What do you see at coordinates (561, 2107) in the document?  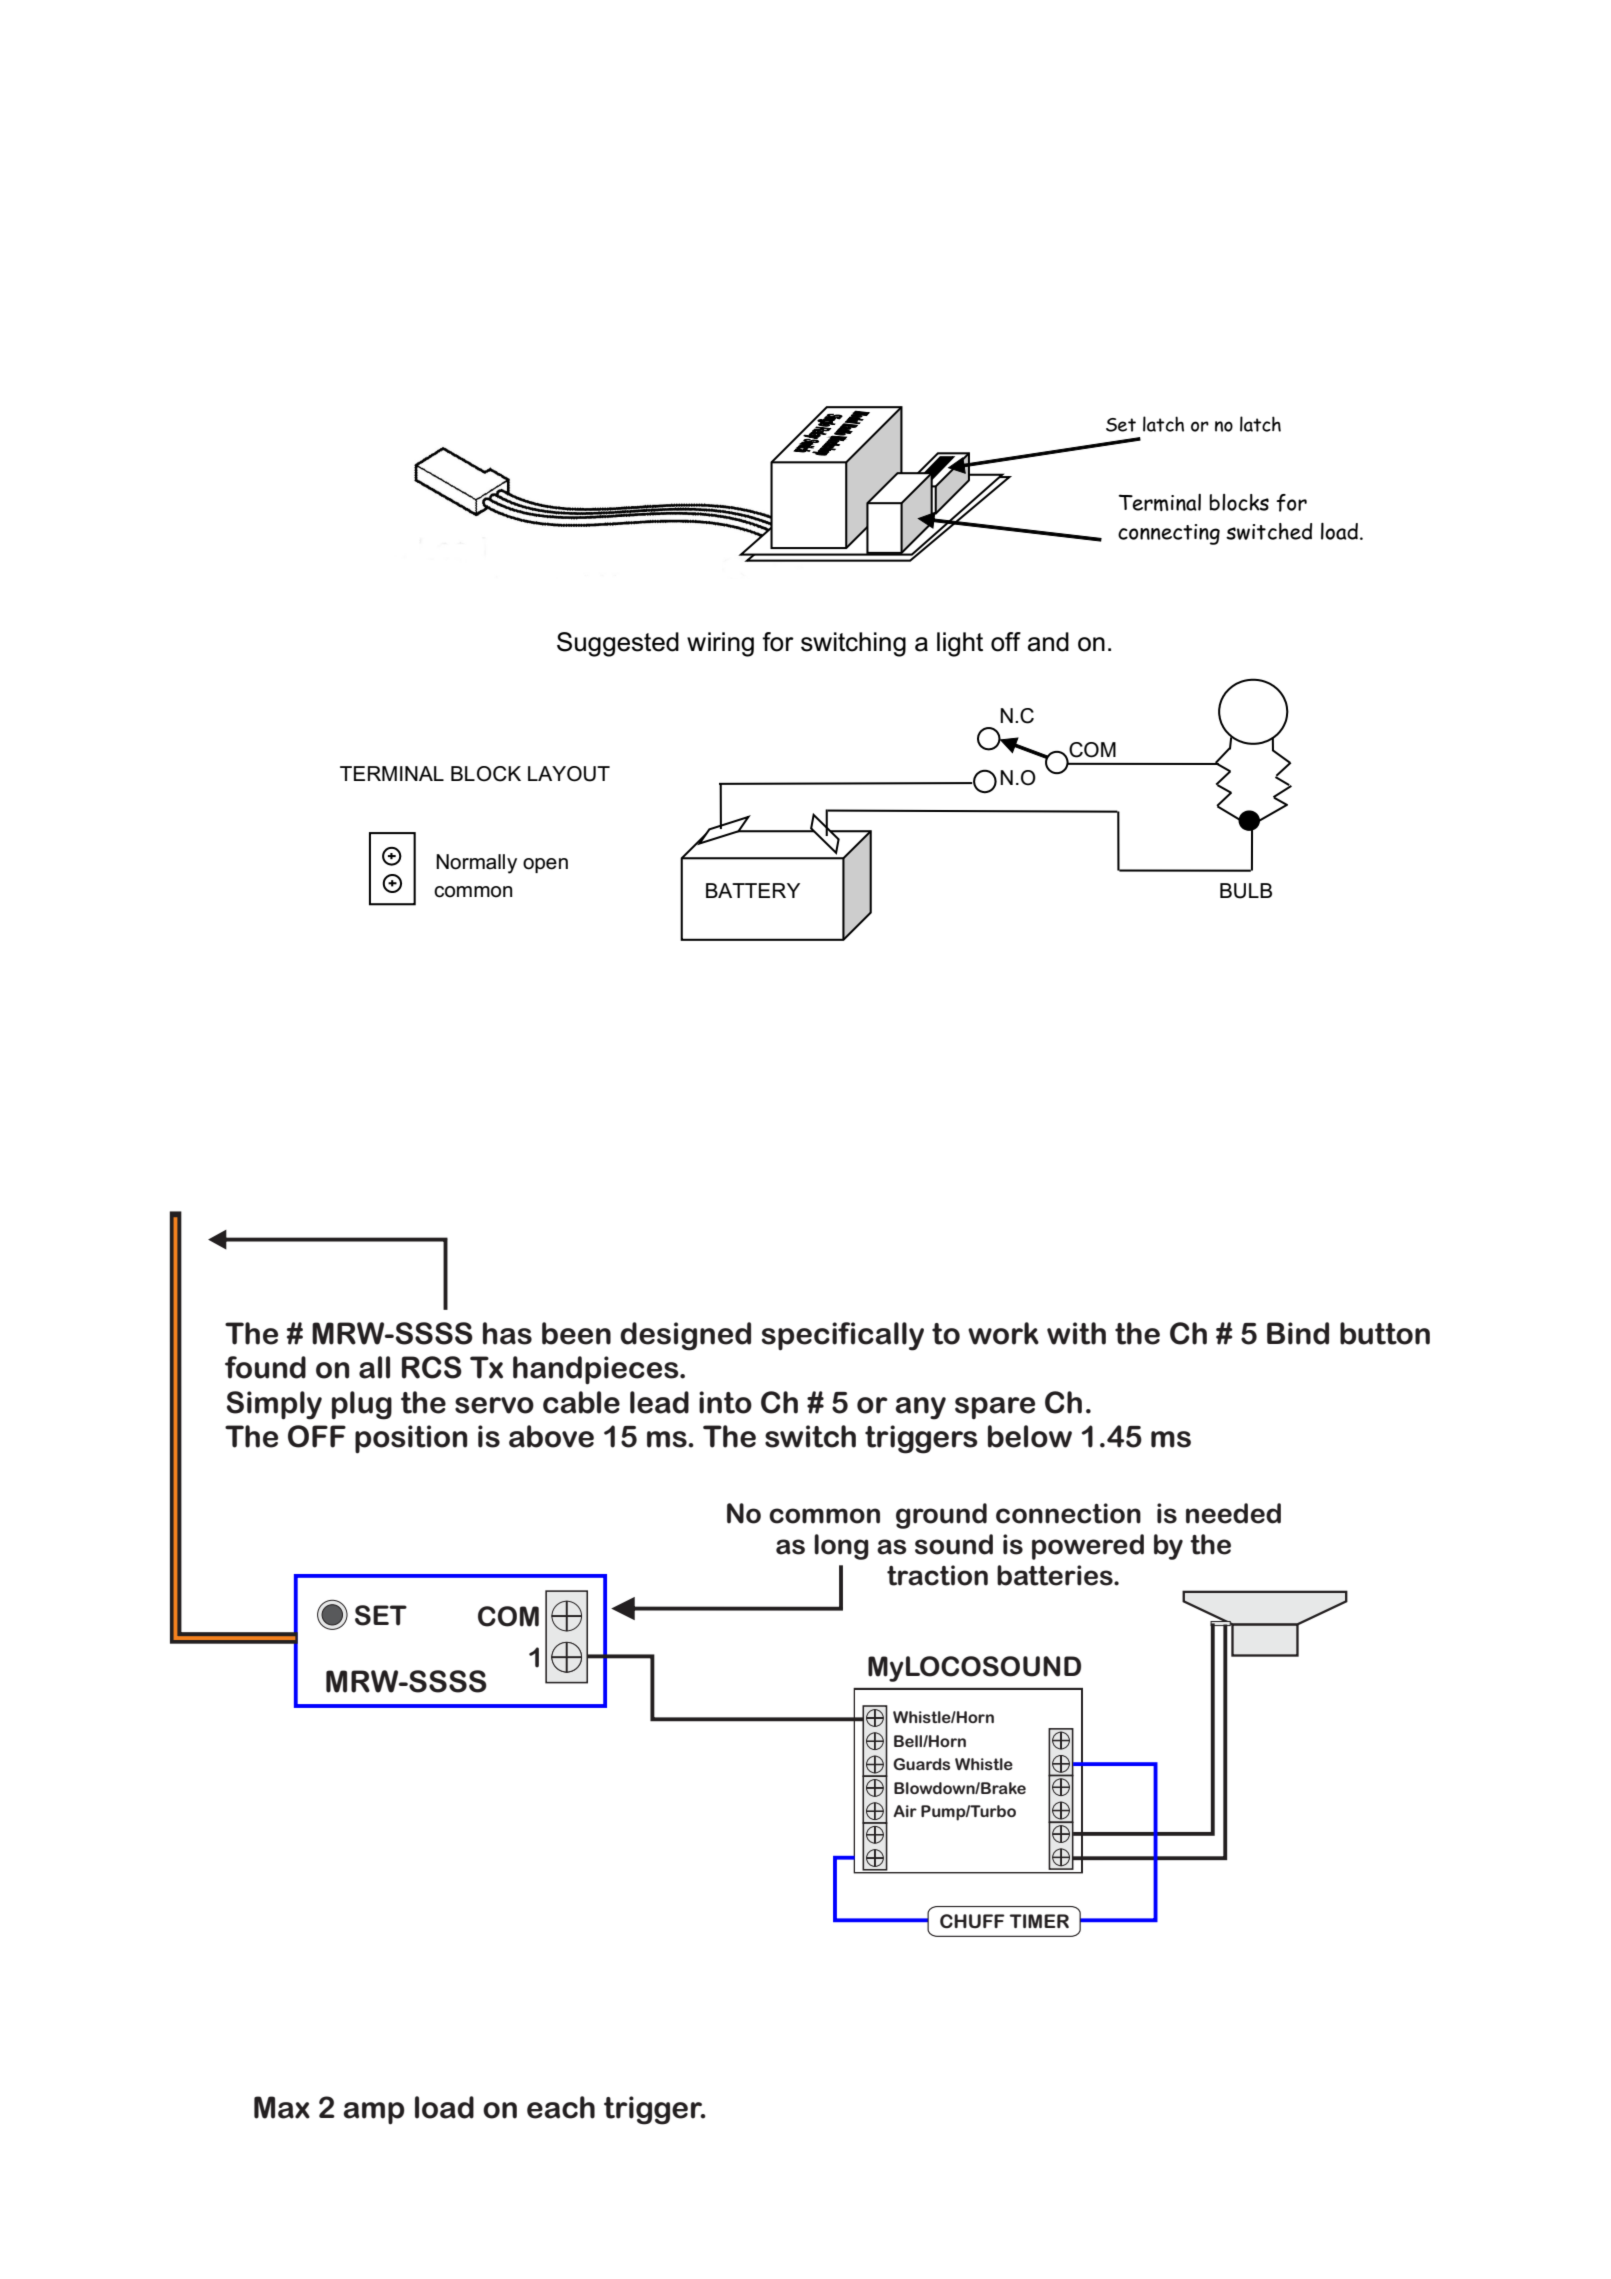 I see `each` at bounding box center [561, 2107].
